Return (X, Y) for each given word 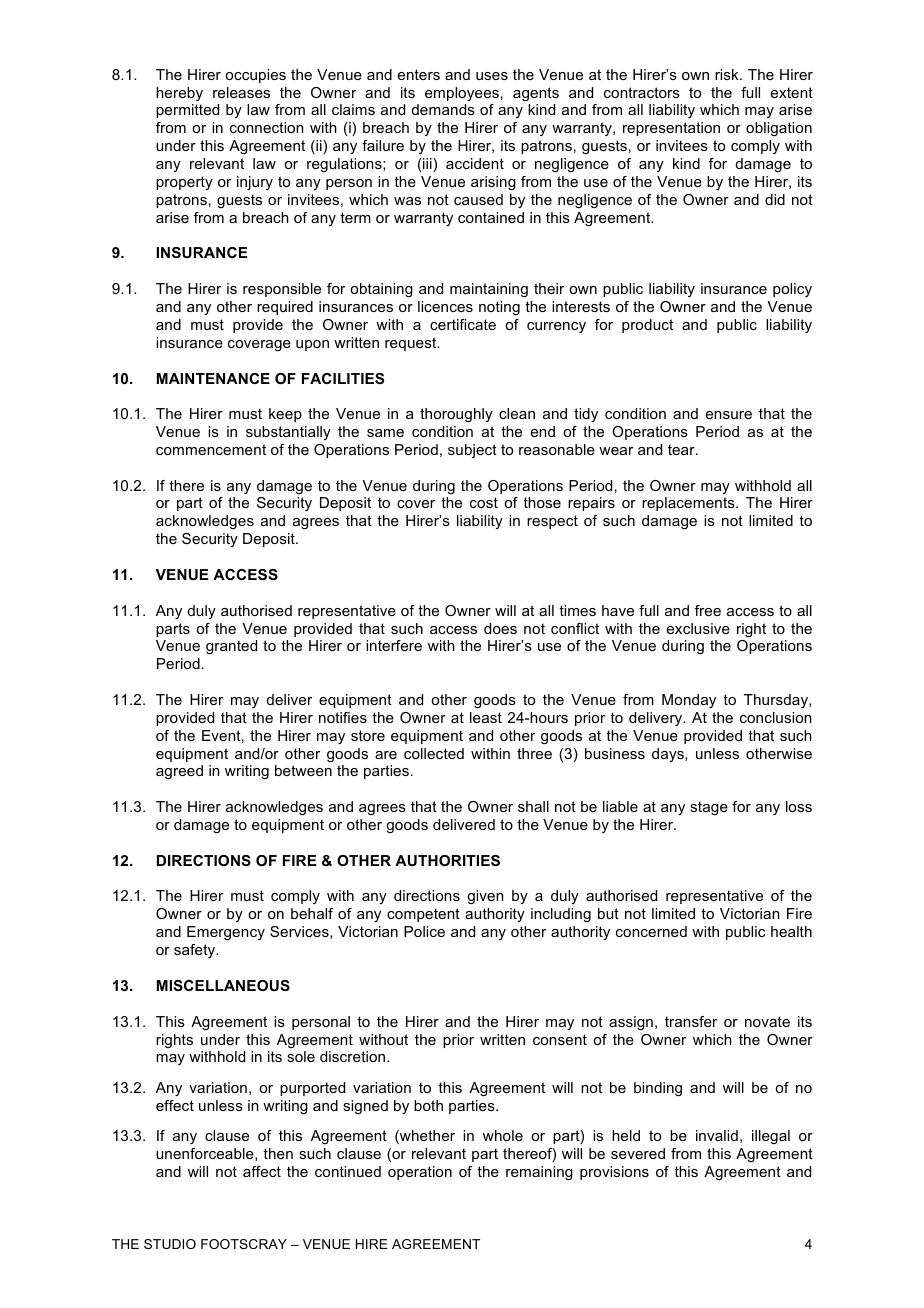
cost (484, 502)
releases (241, 92)
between (303, 770)
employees (462, 94)
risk (728, 74)
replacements (689, 504)
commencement (211, 449)
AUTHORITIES (447, 860)
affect (262, 1171)
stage (709, 808)
